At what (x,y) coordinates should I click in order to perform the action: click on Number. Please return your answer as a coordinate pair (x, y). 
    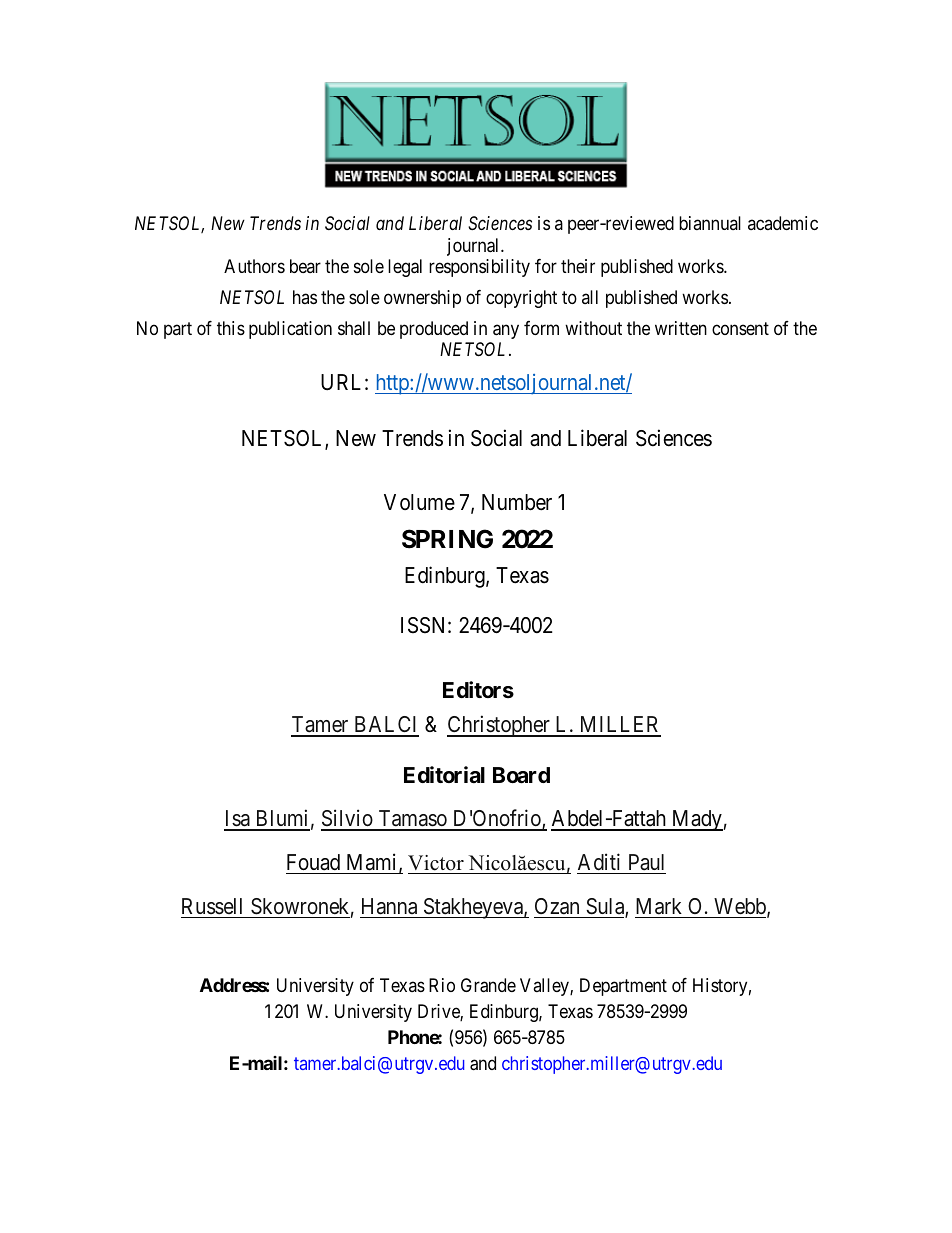
    Looking at the image, I should click on (517, 502).
